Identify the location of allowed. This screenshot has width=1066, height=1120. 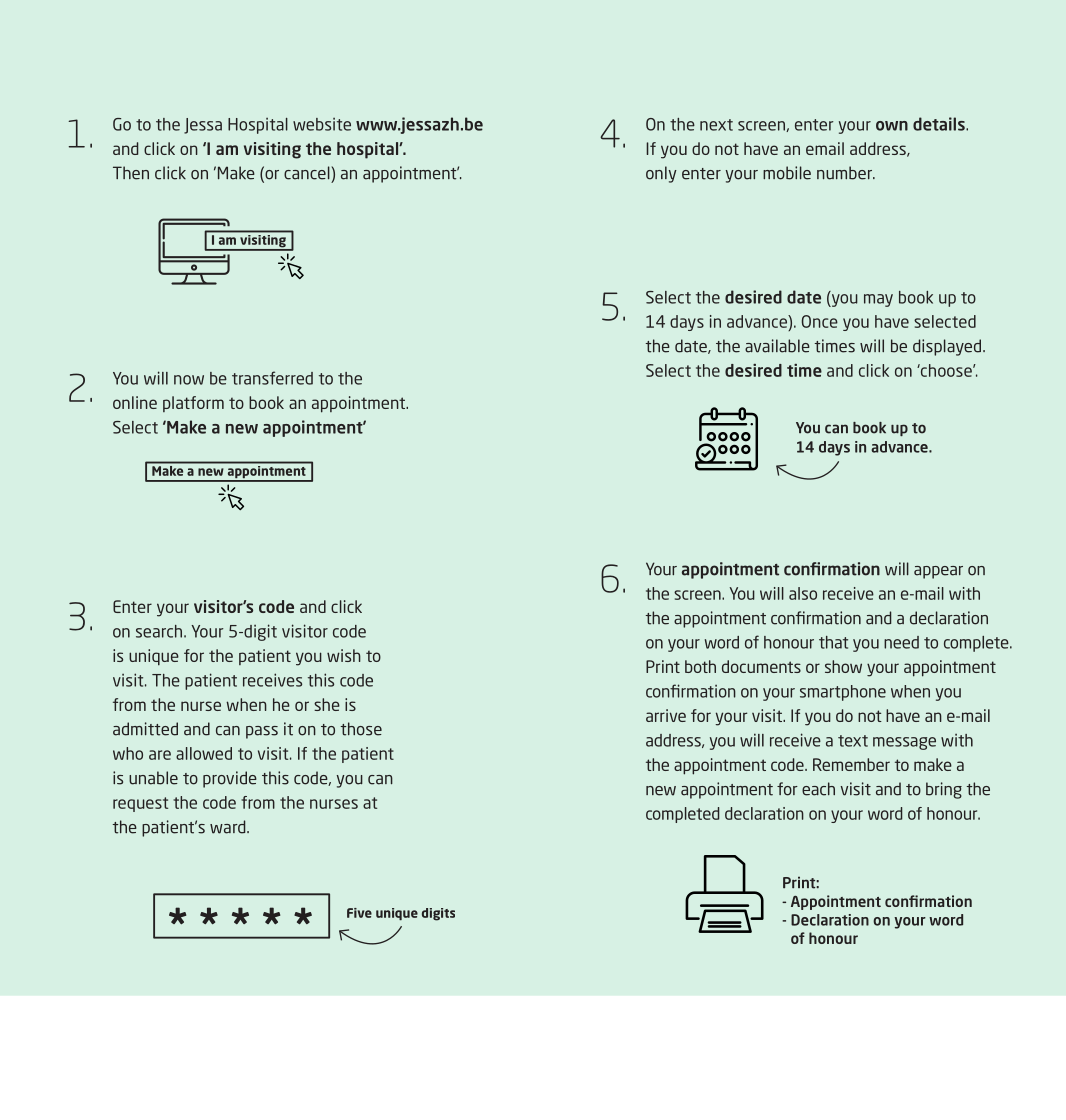
(204, 753).
